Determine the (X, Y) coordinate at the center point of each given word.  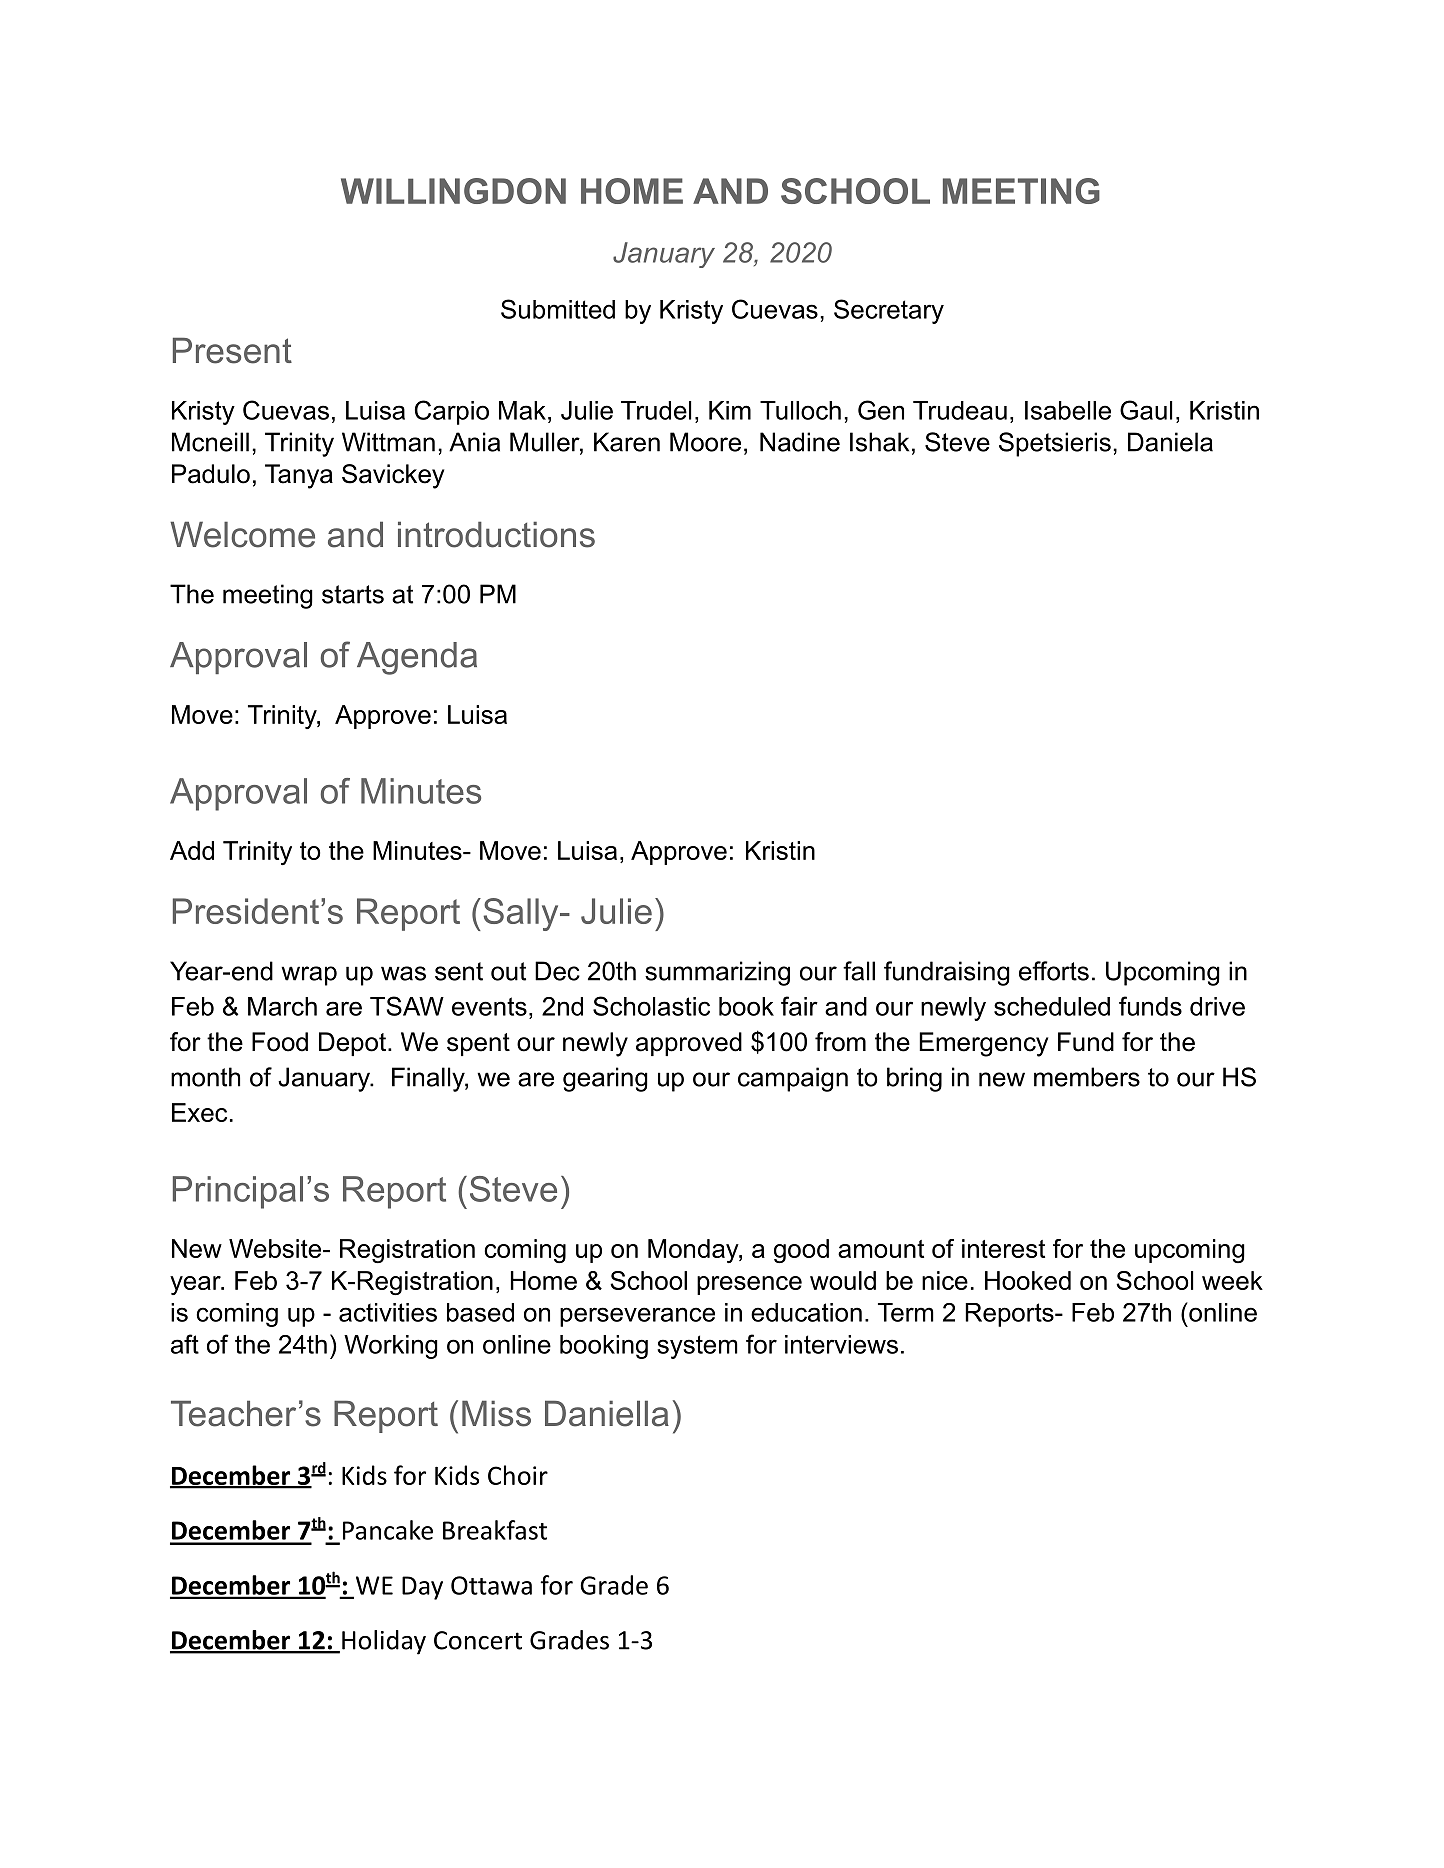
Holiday (384, 1642)
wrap (309, 976)
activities (388, 1312)
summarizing (717, 973)
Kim (730, 410)
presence (749, 1285)
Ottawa (491, 1585)
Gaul (1146, 410)
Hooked (1028, 1280)
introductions (496, 534)
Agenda (417, 658)
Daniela (1170, 442)
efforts (1054, 971)
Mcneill (210, 442)
